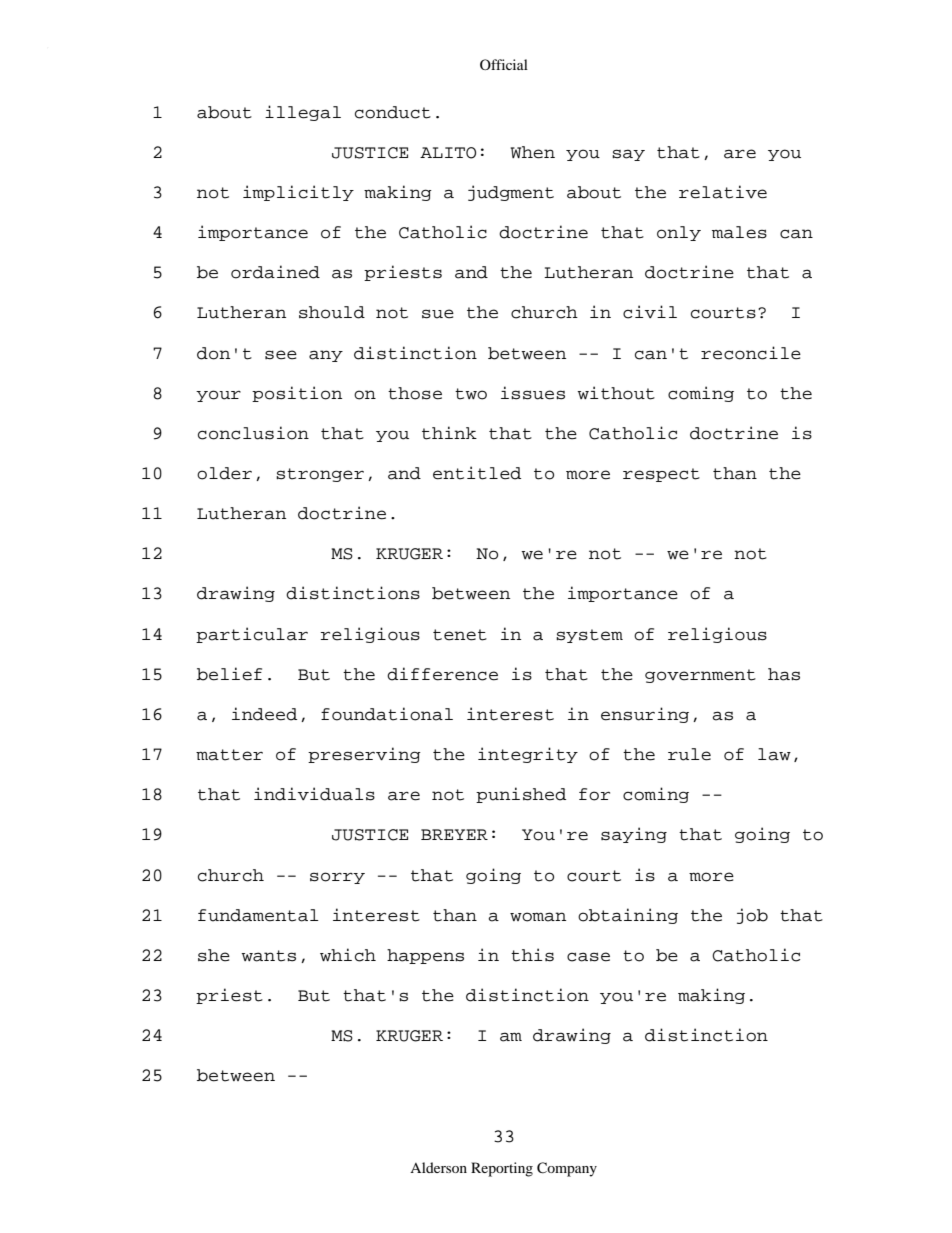 This image has width=952, height=1233. What do you see at coordinates (252, 635) in the image?
I see `particular` at bounding box center [252, 635].
